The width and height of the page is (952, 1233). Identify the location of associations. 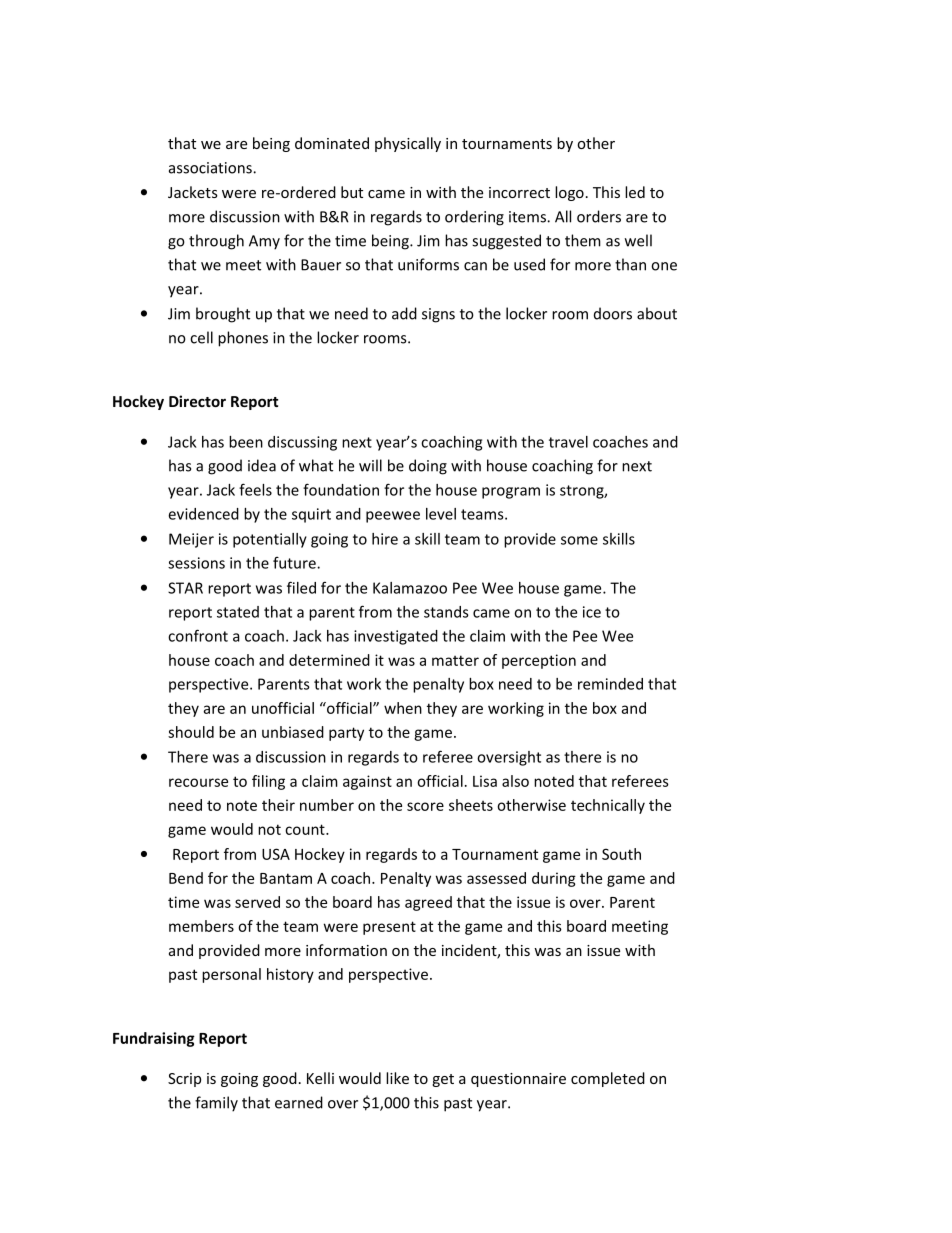
(211, 168).
